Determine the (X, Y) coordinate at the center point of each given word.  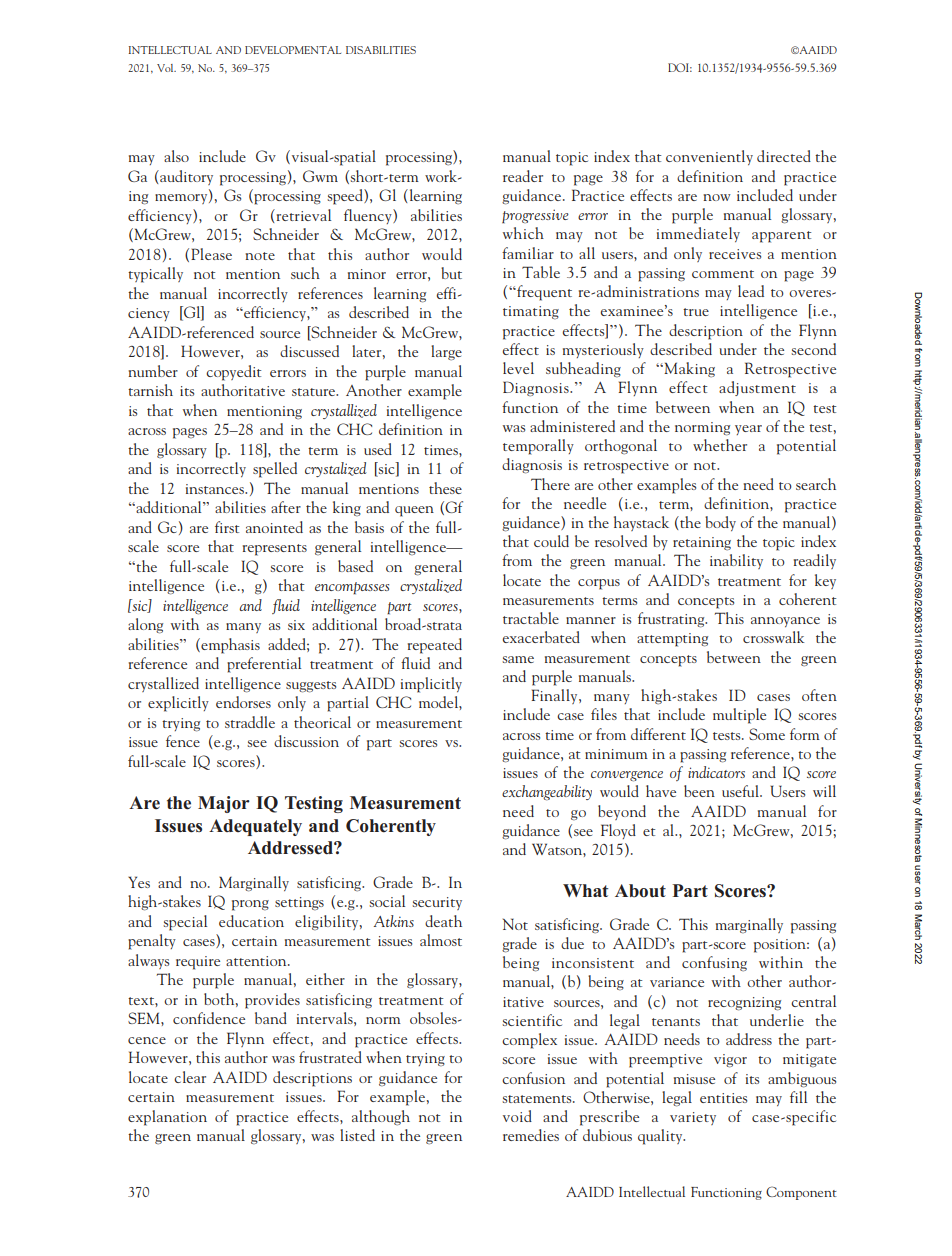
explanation (167, 1118)
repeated (435, 646)
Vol (166, 68)
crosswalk (773, 637)
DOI (680, 67)
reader (523, 176)
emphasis (229, 646)
